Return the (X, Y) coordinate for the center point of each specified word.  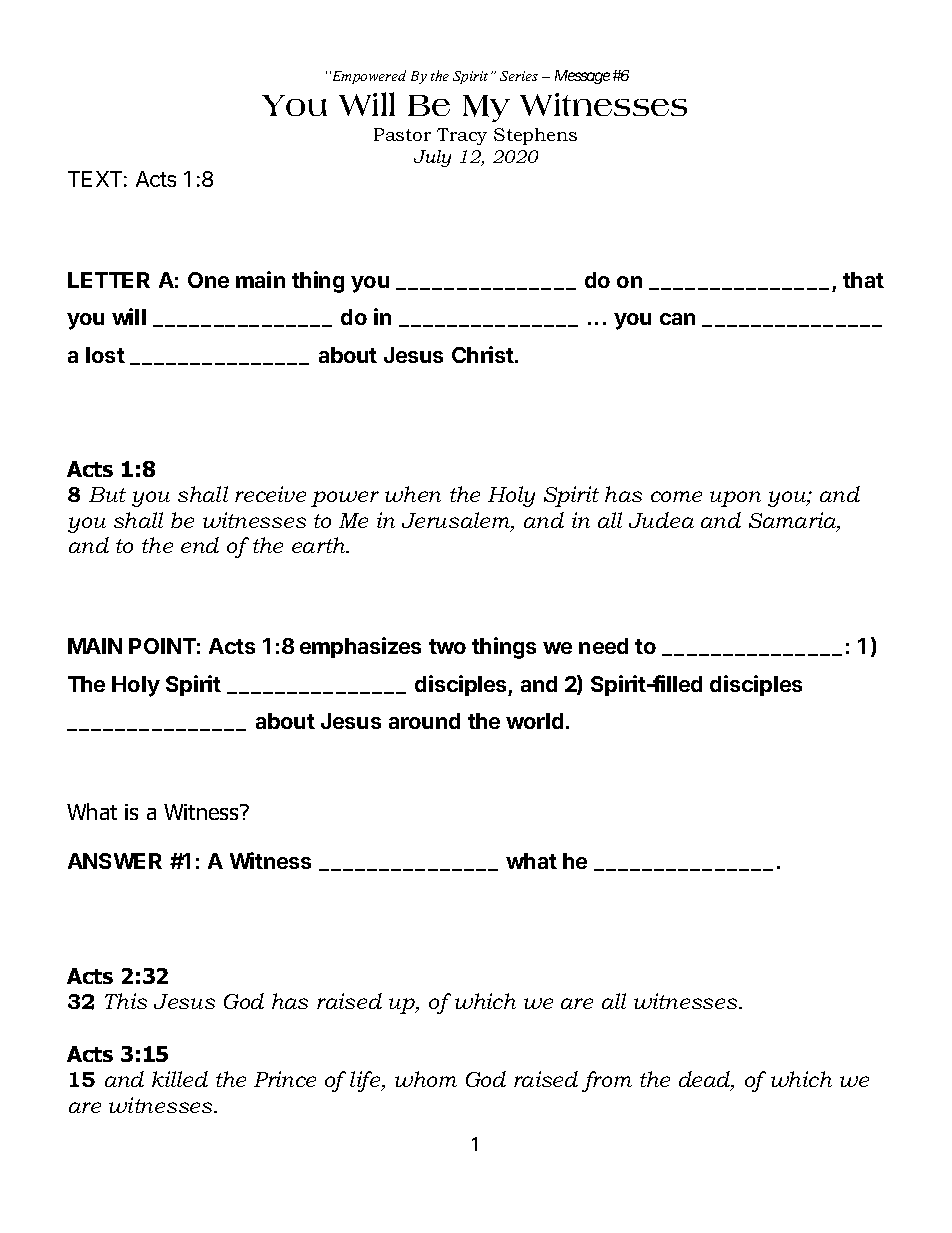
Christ (484, 354)
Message (582, 77)
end (200, 545)
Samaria (794, 521)
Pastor (402, 134)
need (603, 646)
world (534, 721)
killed (180, 1079)
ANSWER (115, 861)
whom (426, 1079)
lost (105, 355)
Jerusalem (457, 521)
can (677, 319)
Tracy (462, 136)
